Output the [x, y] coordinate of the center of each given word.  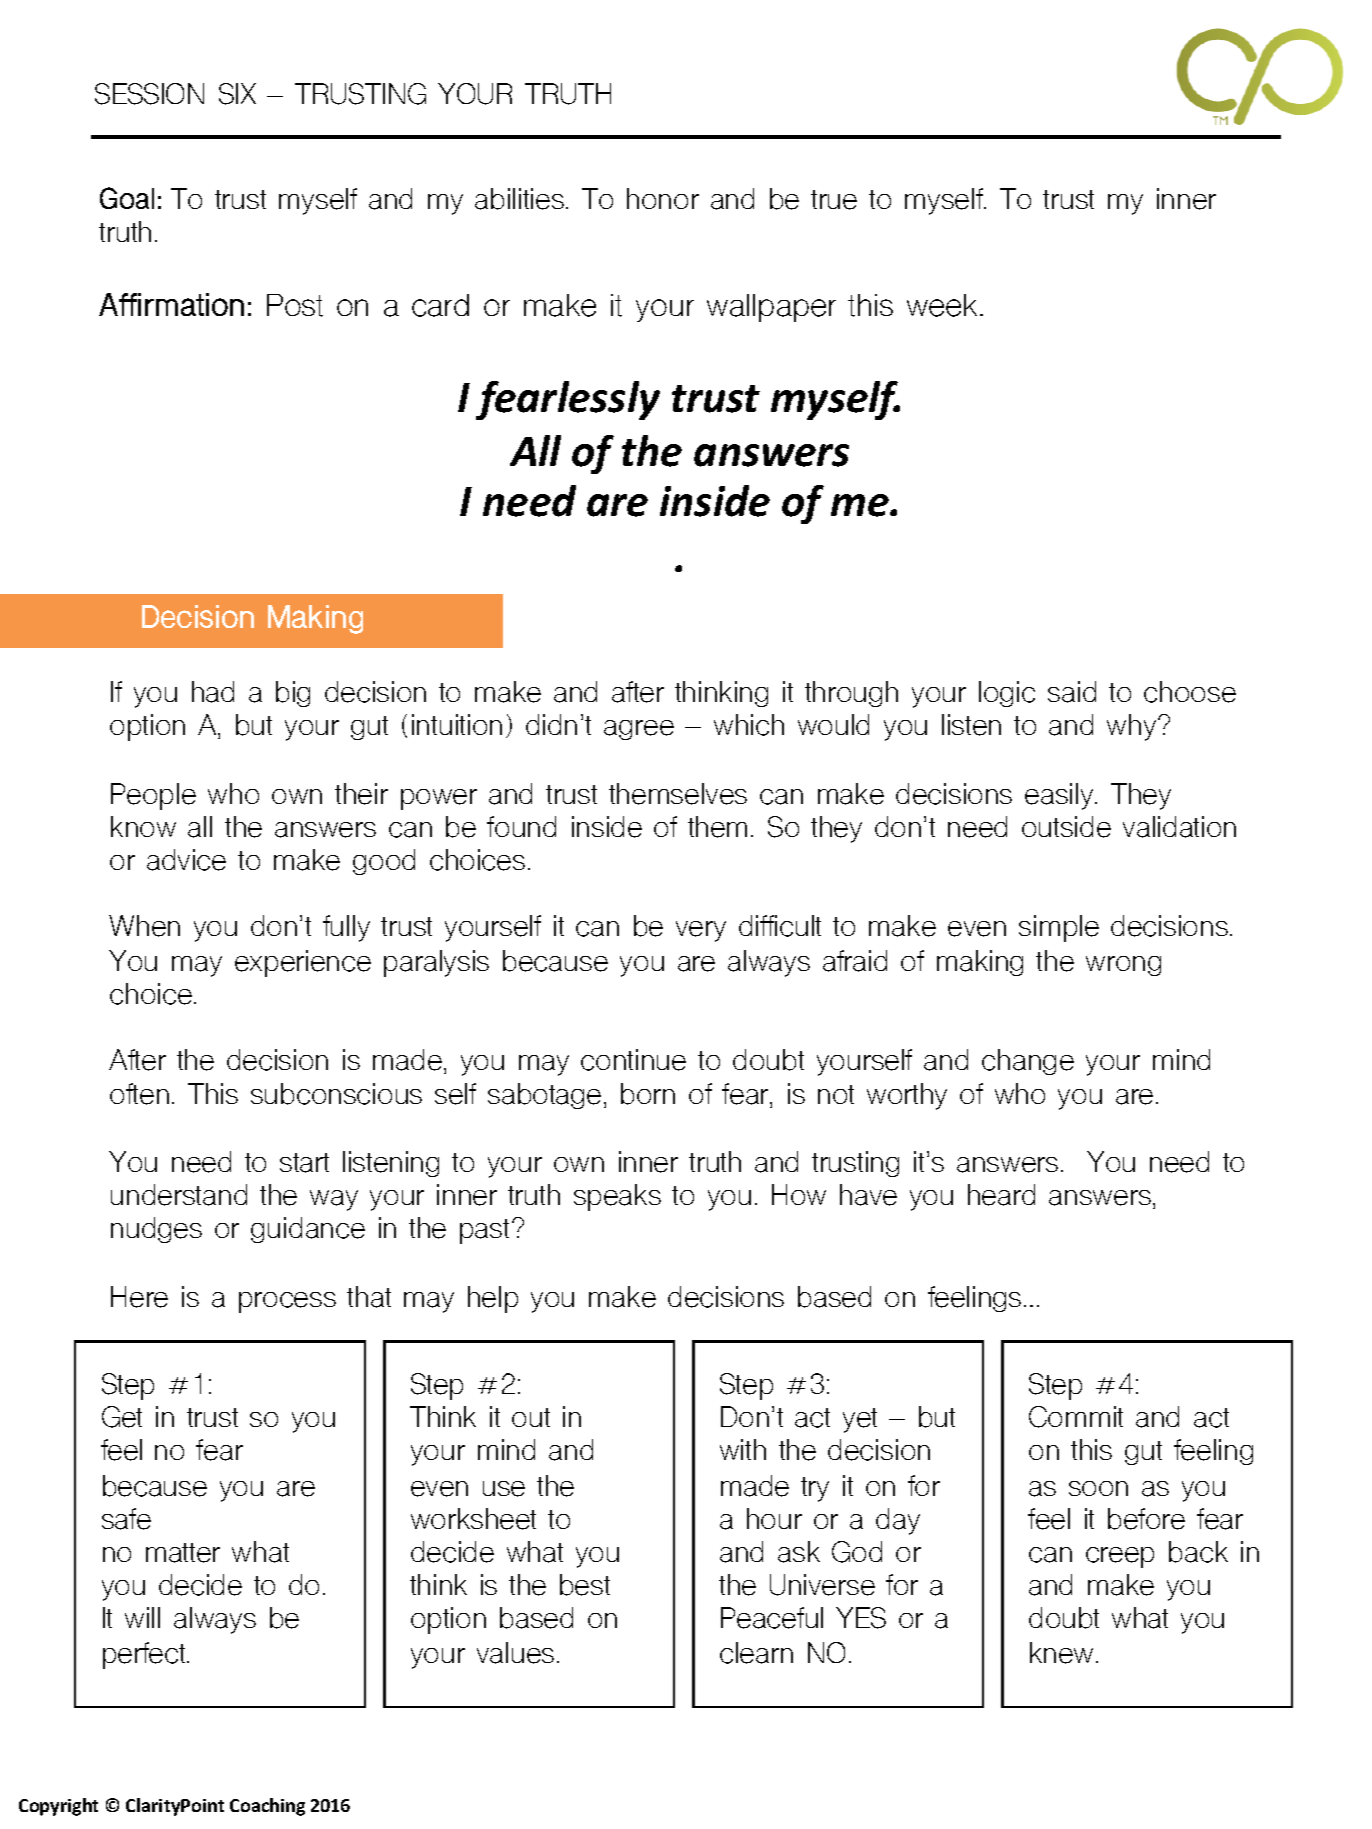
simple [1059, 928]
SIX [237, 94]
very [701, 931]
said [1072, 692]
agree [639, 730]
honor [663, 198]
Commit [1076, 1417]
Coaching [267, 1807]
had [213, 692]
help [493, 1299]
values [515, 1653]
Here [139, 1297]
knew [1061, 1653]
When [144, 926]
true [834, 200]
